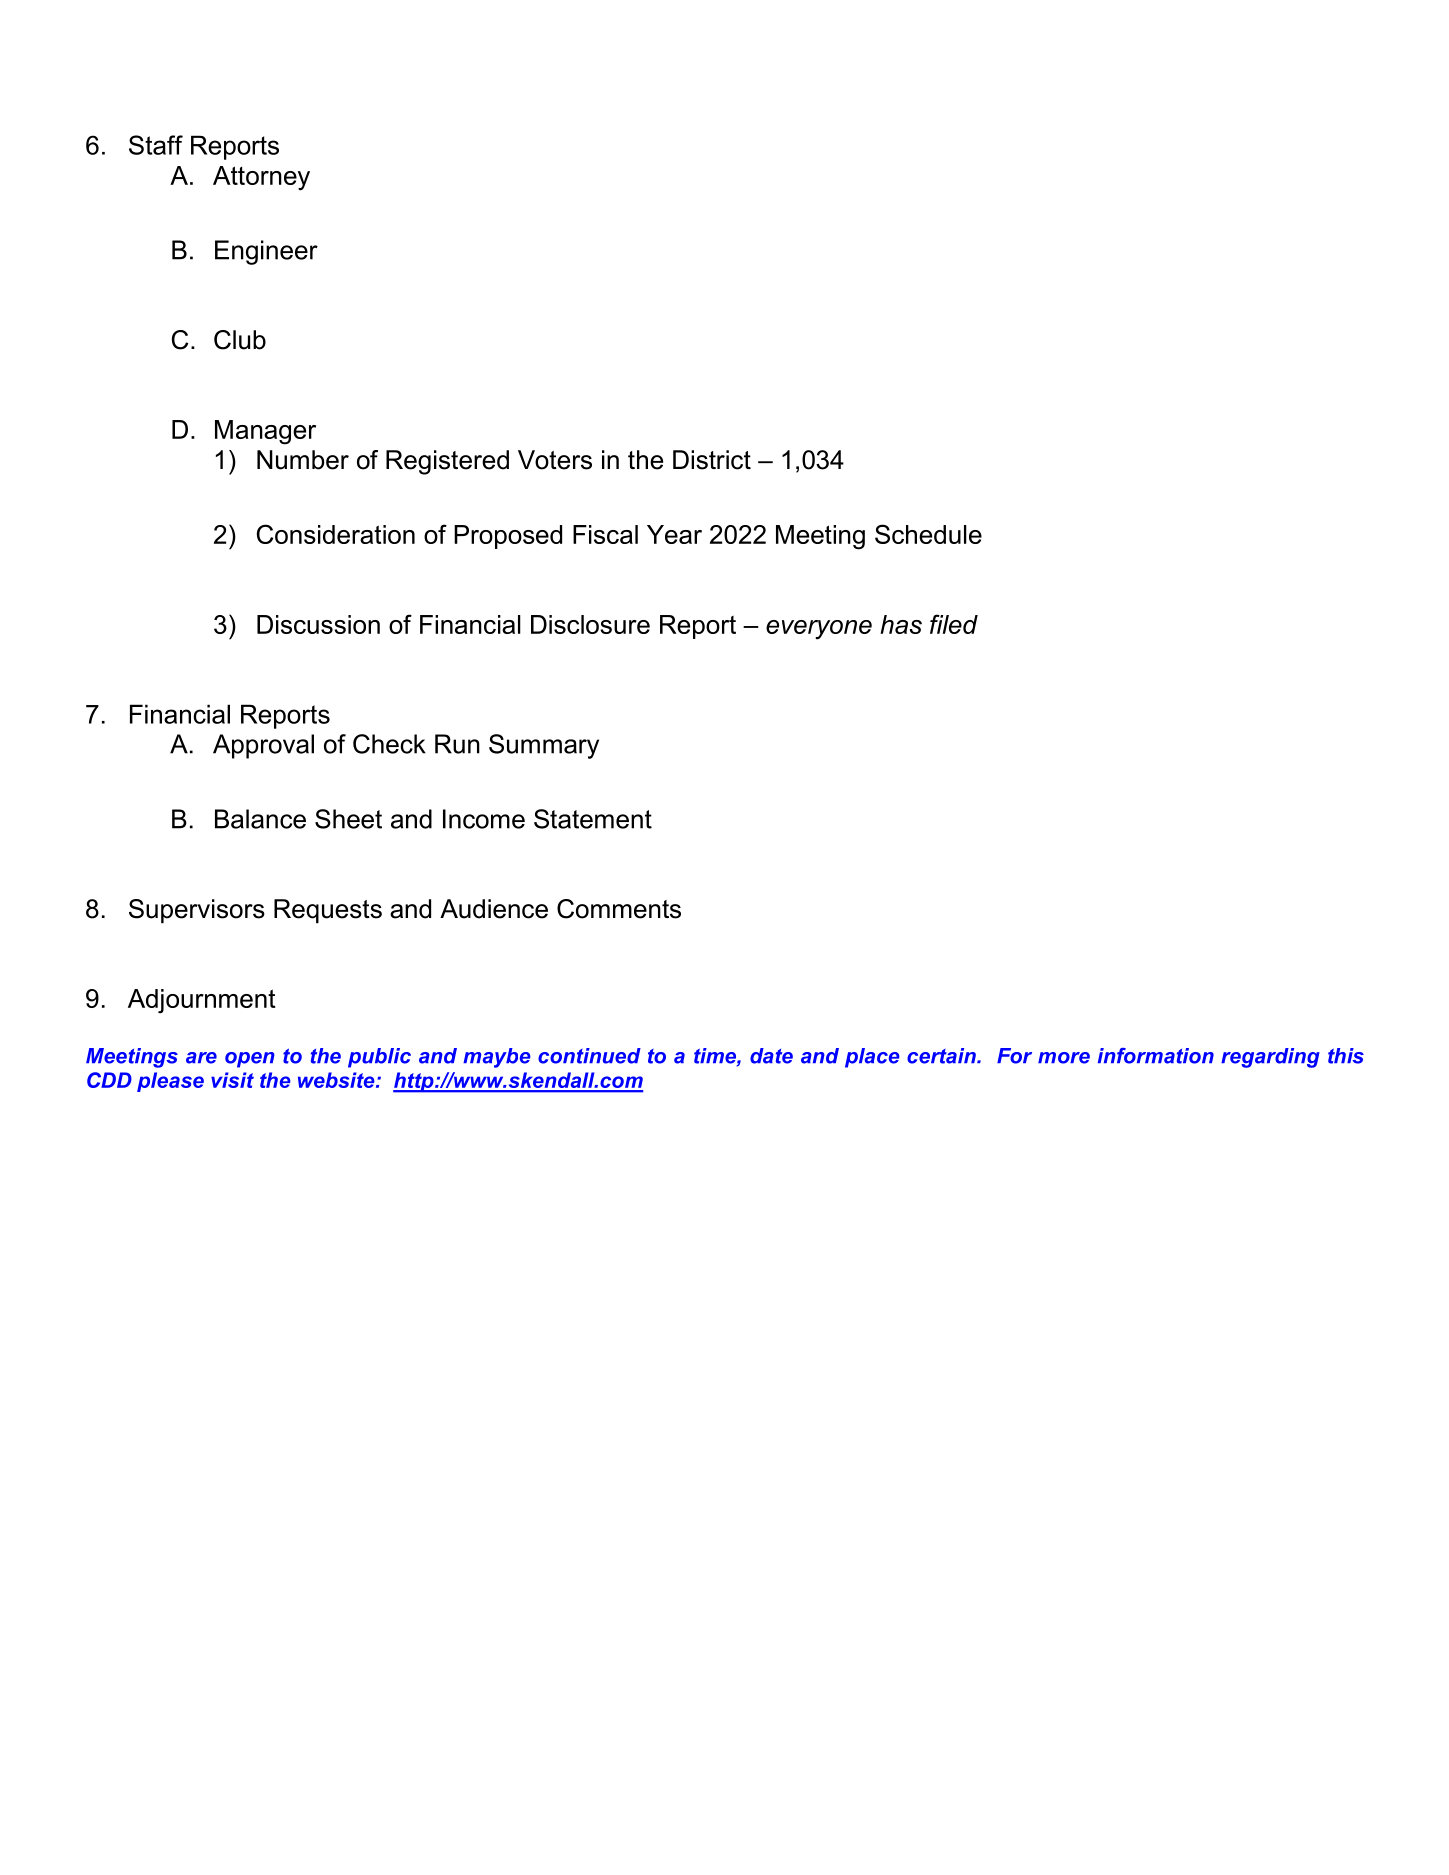 The image size is (1449, 1875). What do you see at coordinates (266, 252) in the document?
I see `Engineer` at bounding box center [266, 252].
